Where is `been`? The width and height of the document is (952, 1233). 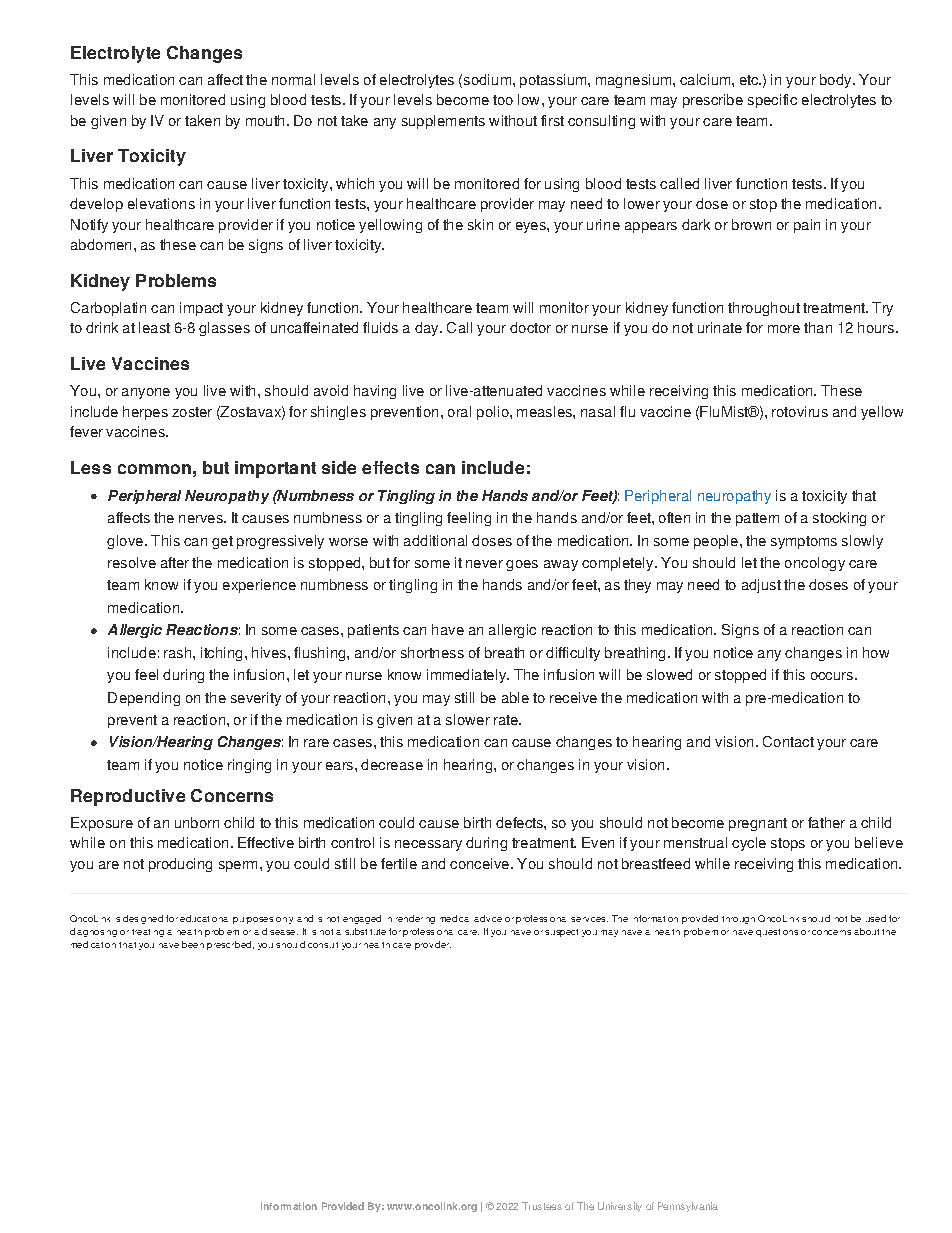
been is located at coordinates (193, 944).
